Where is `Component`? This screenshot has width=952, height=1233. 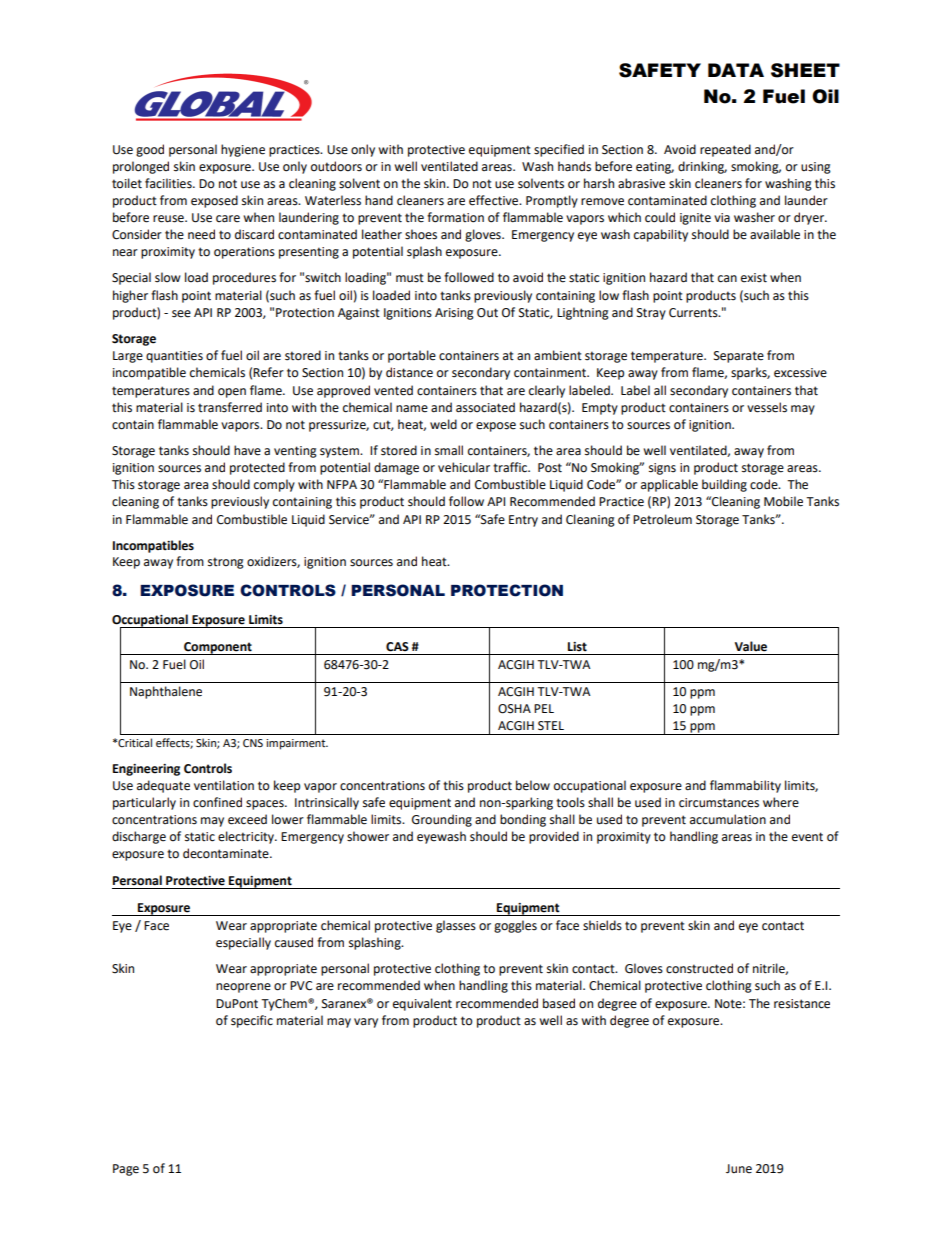 Component is located at coordinates (218, 648).
